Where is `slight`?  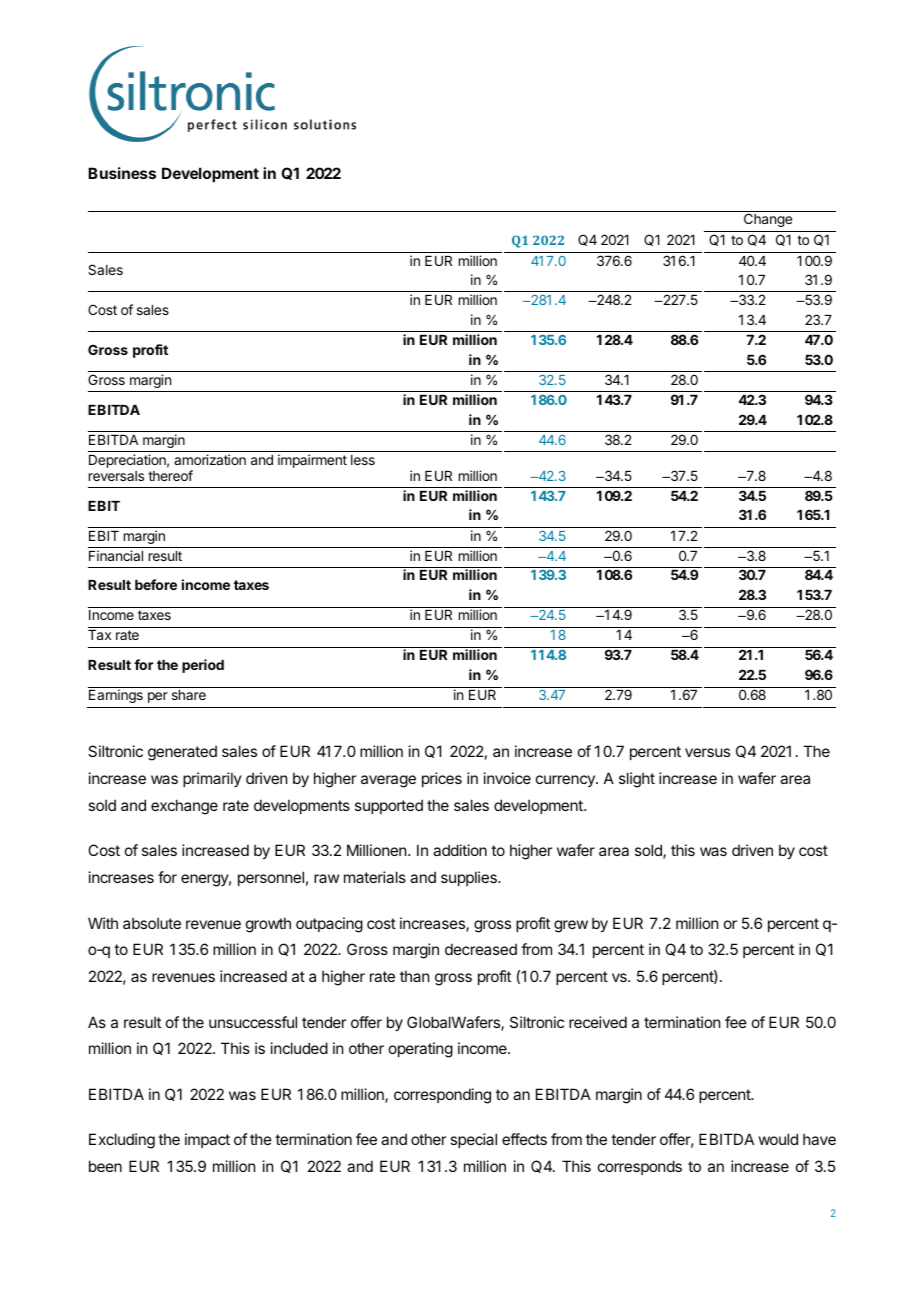
slight is located at coordinates (637, 780).
